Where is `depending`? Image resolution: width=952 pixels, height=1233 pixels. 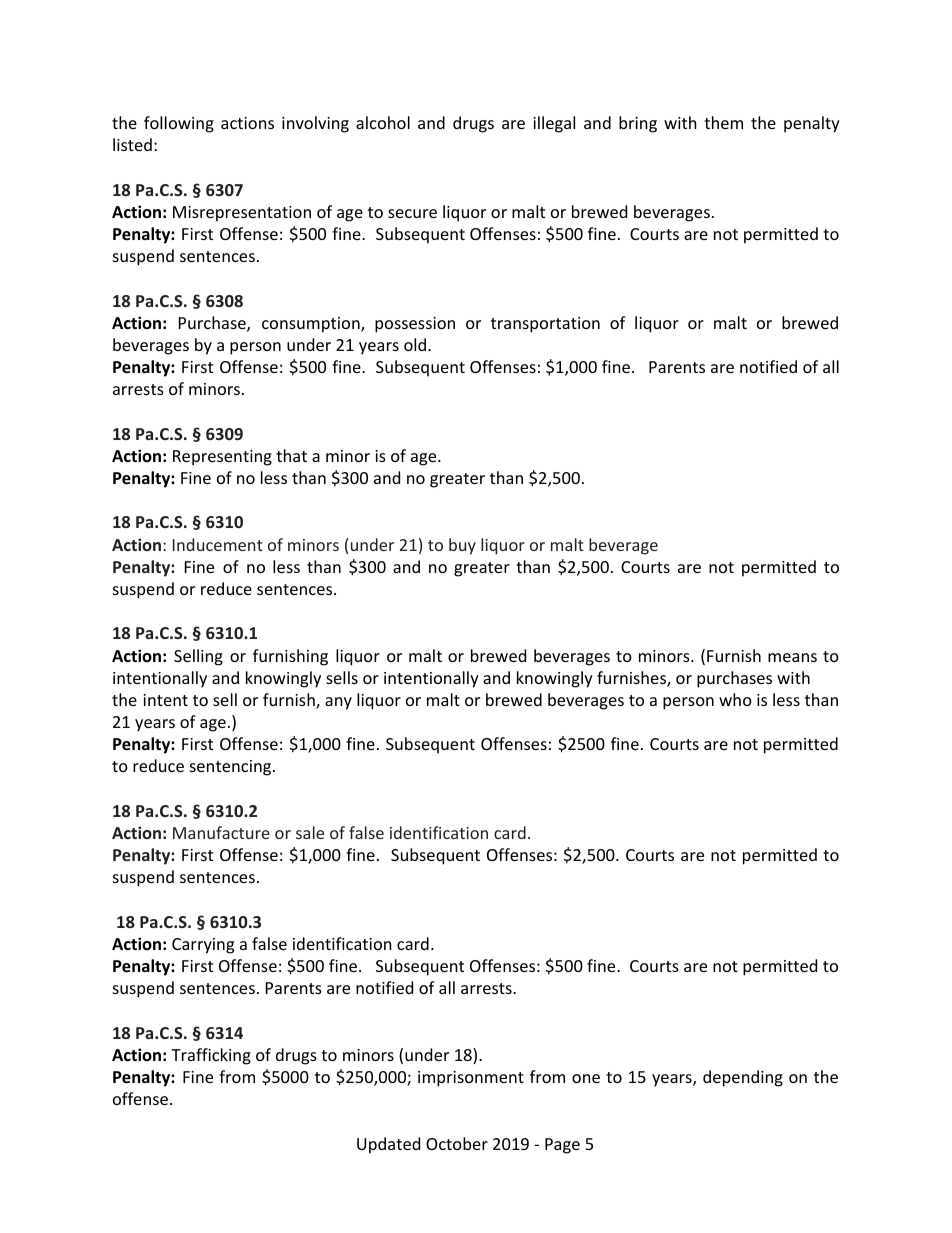 depending is located at coordinates (743, 1078).
